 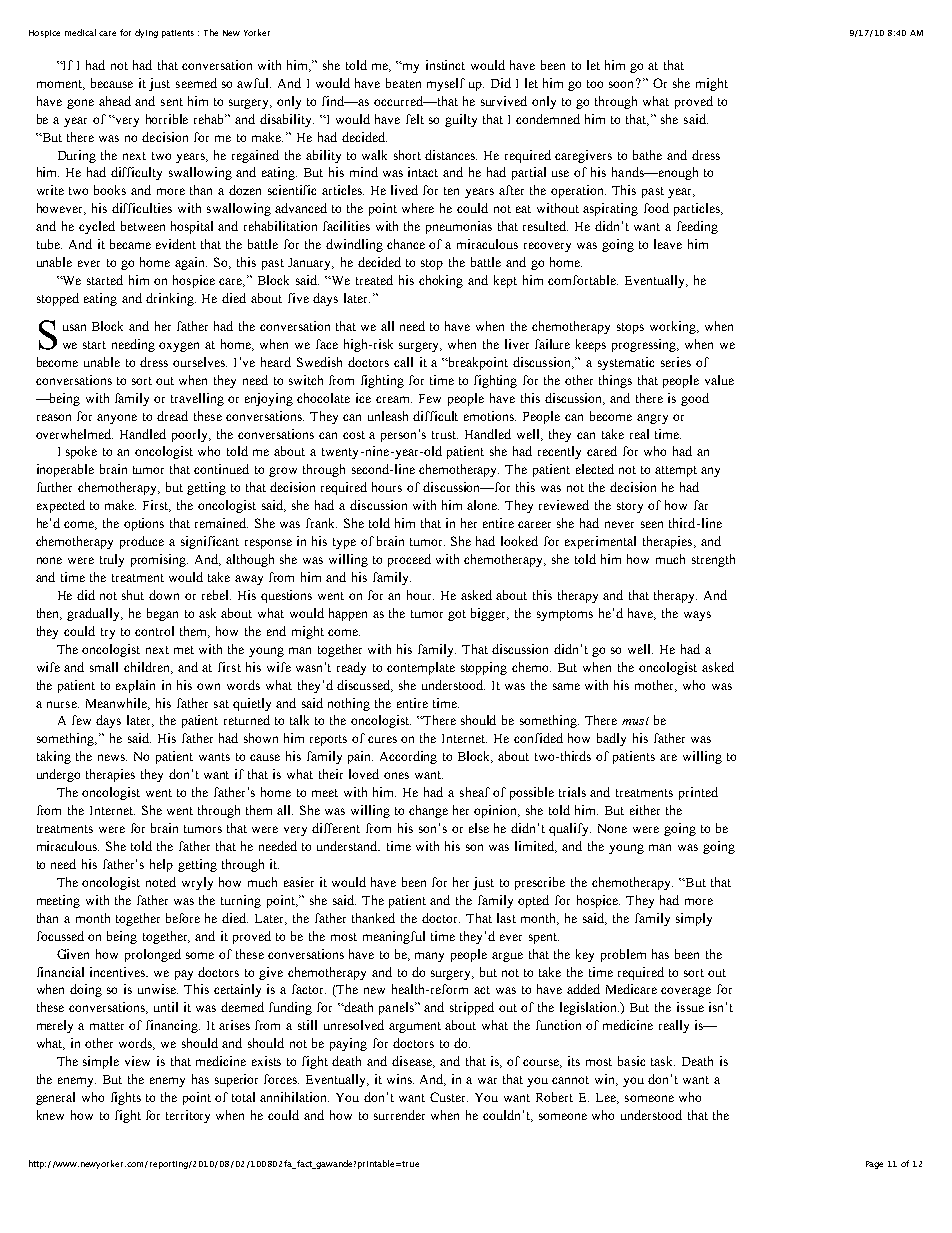 What do you see at coordinates (441, 281) in the screenshot?
I see `choking` at bounding box center [441, 281].
